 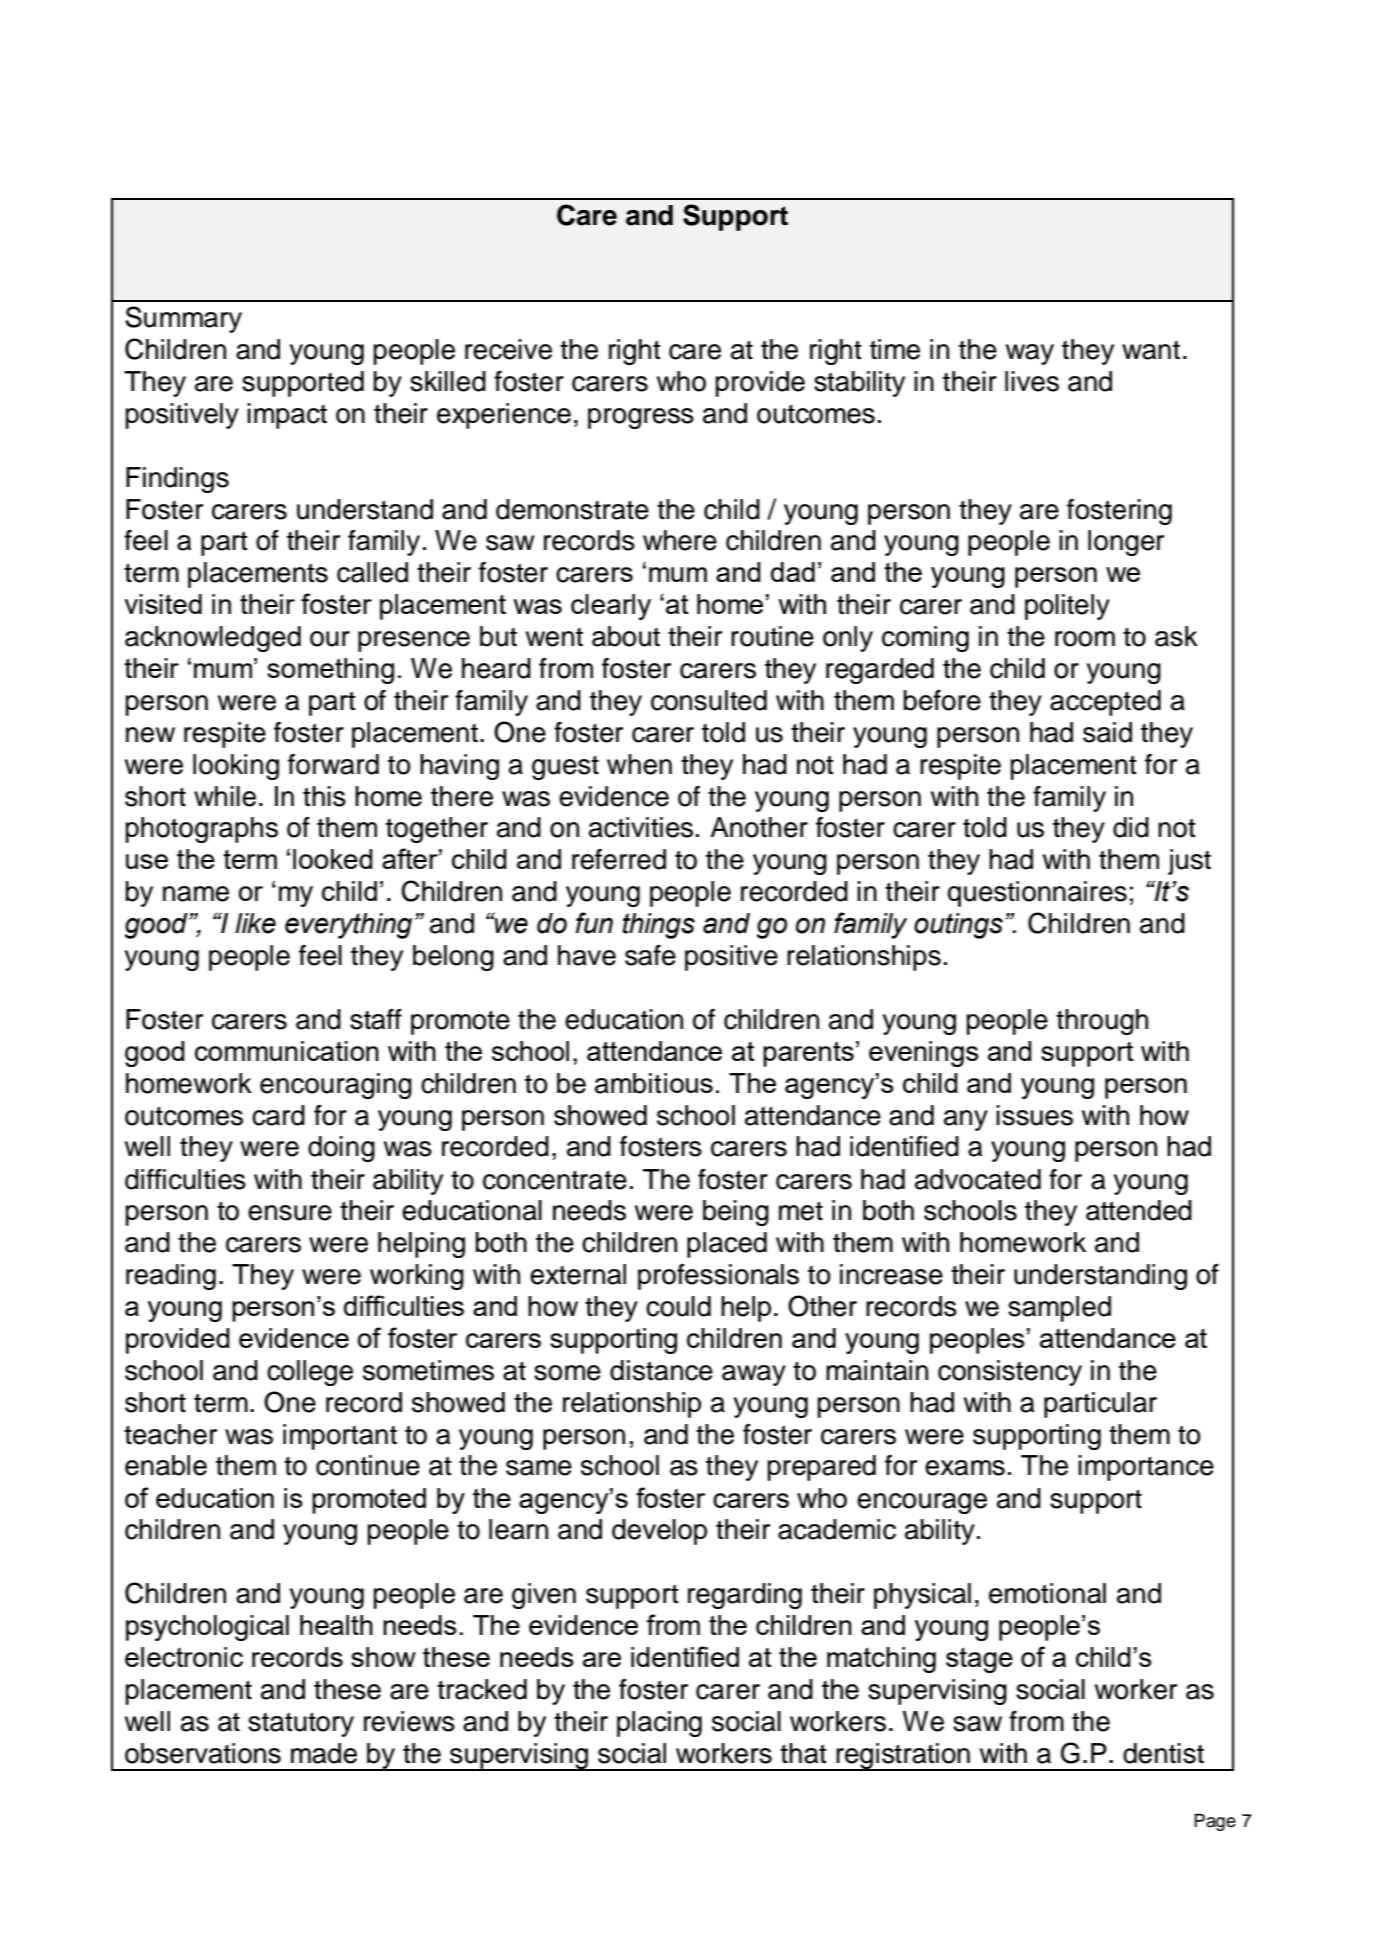 What do you see at coordinates (287, 416) in the image?
I see `impact` at bounding box center [287, 416].
